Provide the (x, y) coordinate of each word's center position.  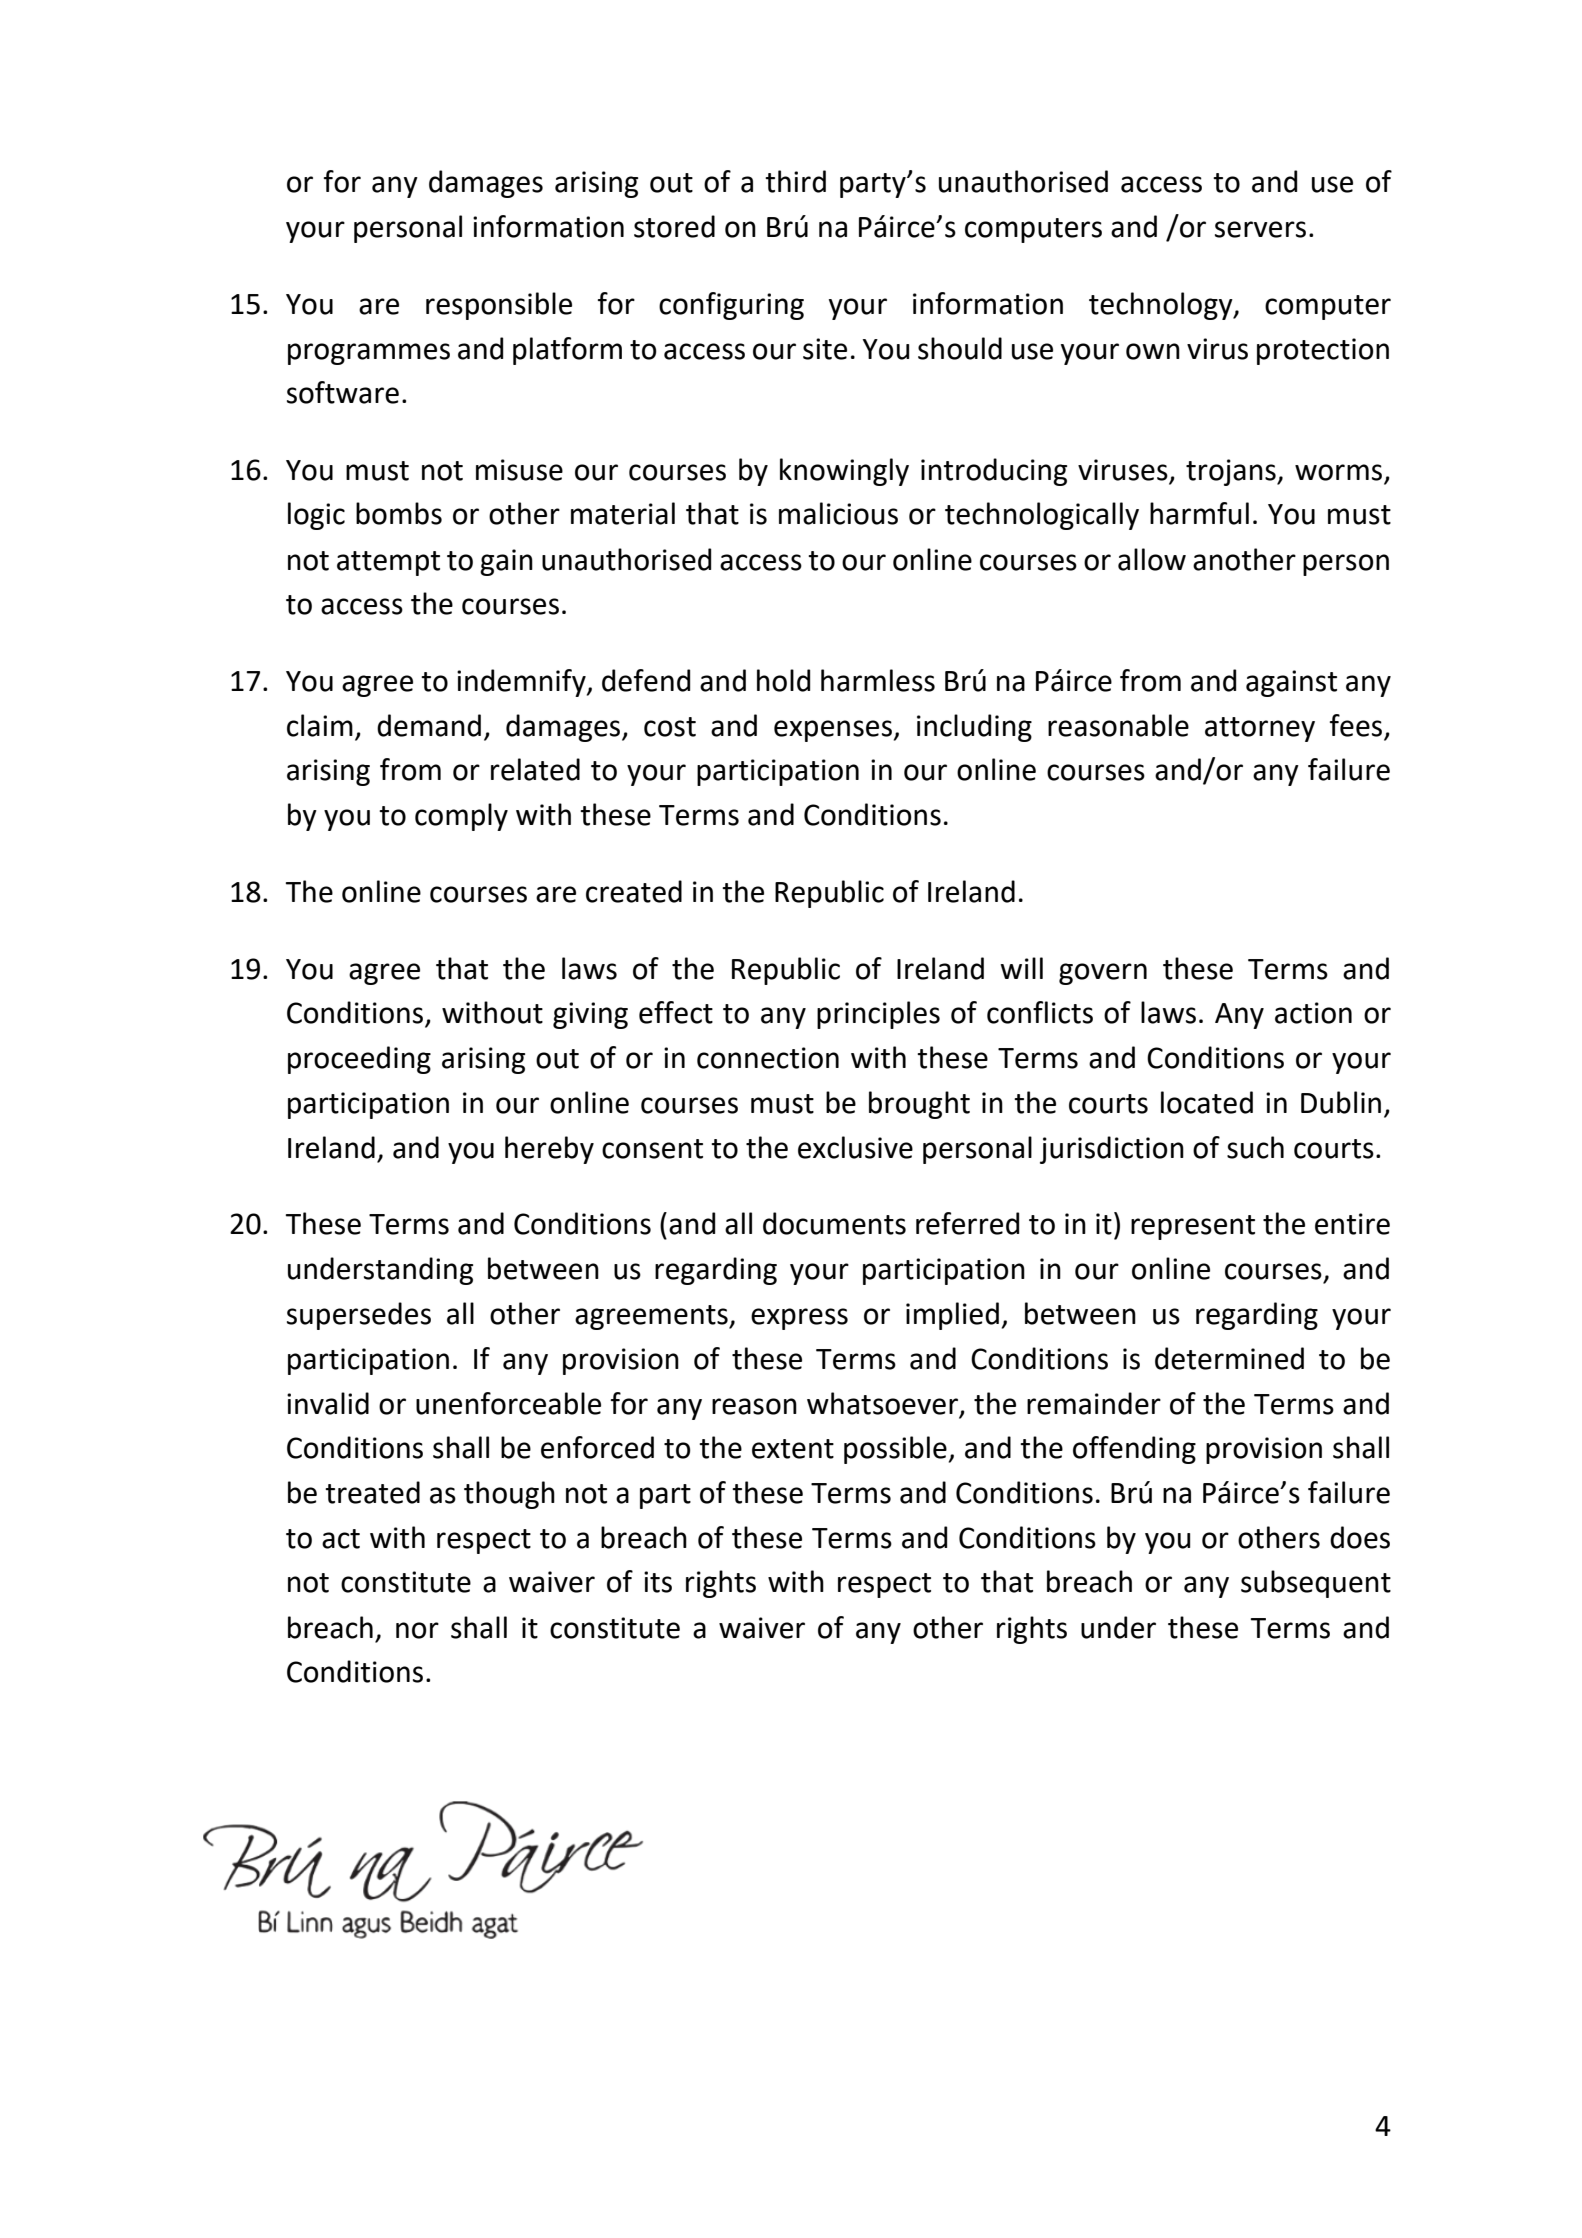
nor (417, 1630)
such (1255, 1147)
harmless (878, 680)
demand (429, 725)
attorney (1260, 729)
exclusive (855, 1147)
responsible (499, 306)
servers (1260, 229)
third (795, 181)
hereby (549, 1150)
